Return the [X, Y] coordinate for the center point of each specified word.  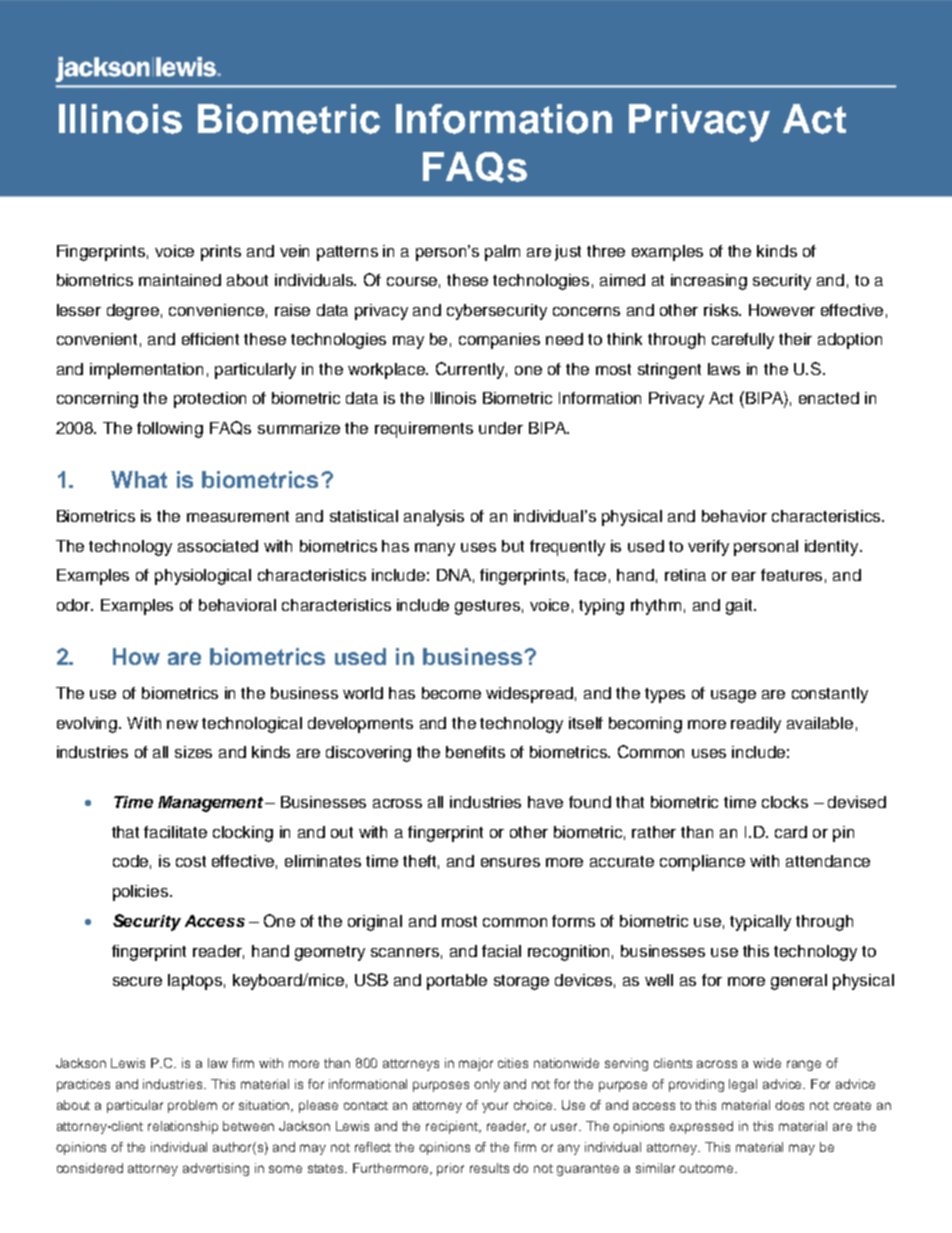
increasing [709, 282]
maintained [180, 280]
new [182, 724]
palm [502, 253]
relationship [183, 1127]
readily [756, 725]
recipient [453, 1127]
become [451, 693]
